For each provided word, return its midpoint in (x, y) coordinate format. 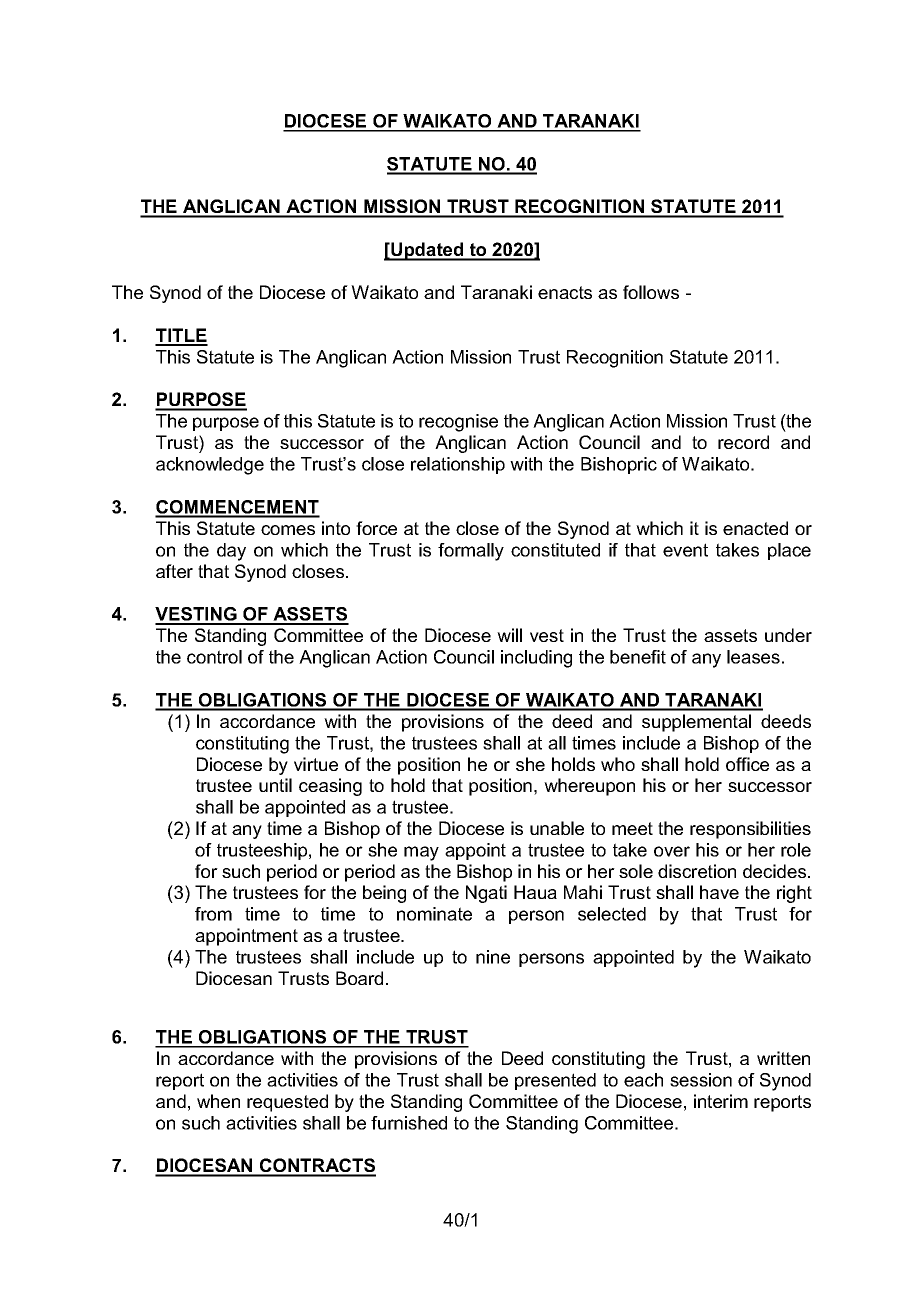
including (536, 659)
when (218, 1101)
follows (651, 292)
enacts (565, 292)
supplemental (696, 723)
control (214, 657)
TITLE (181, 336)
